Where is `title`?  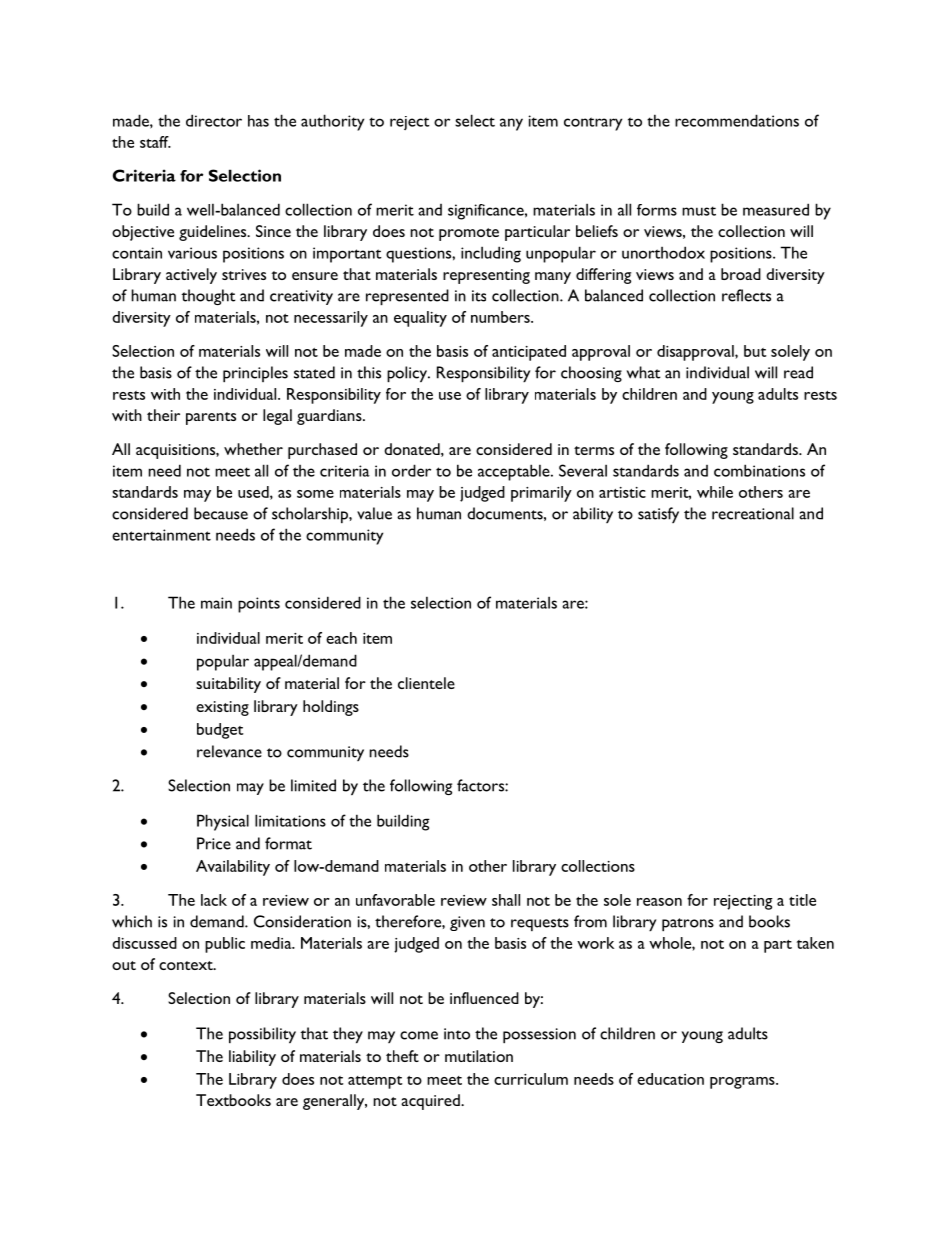
title is located at coordinates (802, 900).
